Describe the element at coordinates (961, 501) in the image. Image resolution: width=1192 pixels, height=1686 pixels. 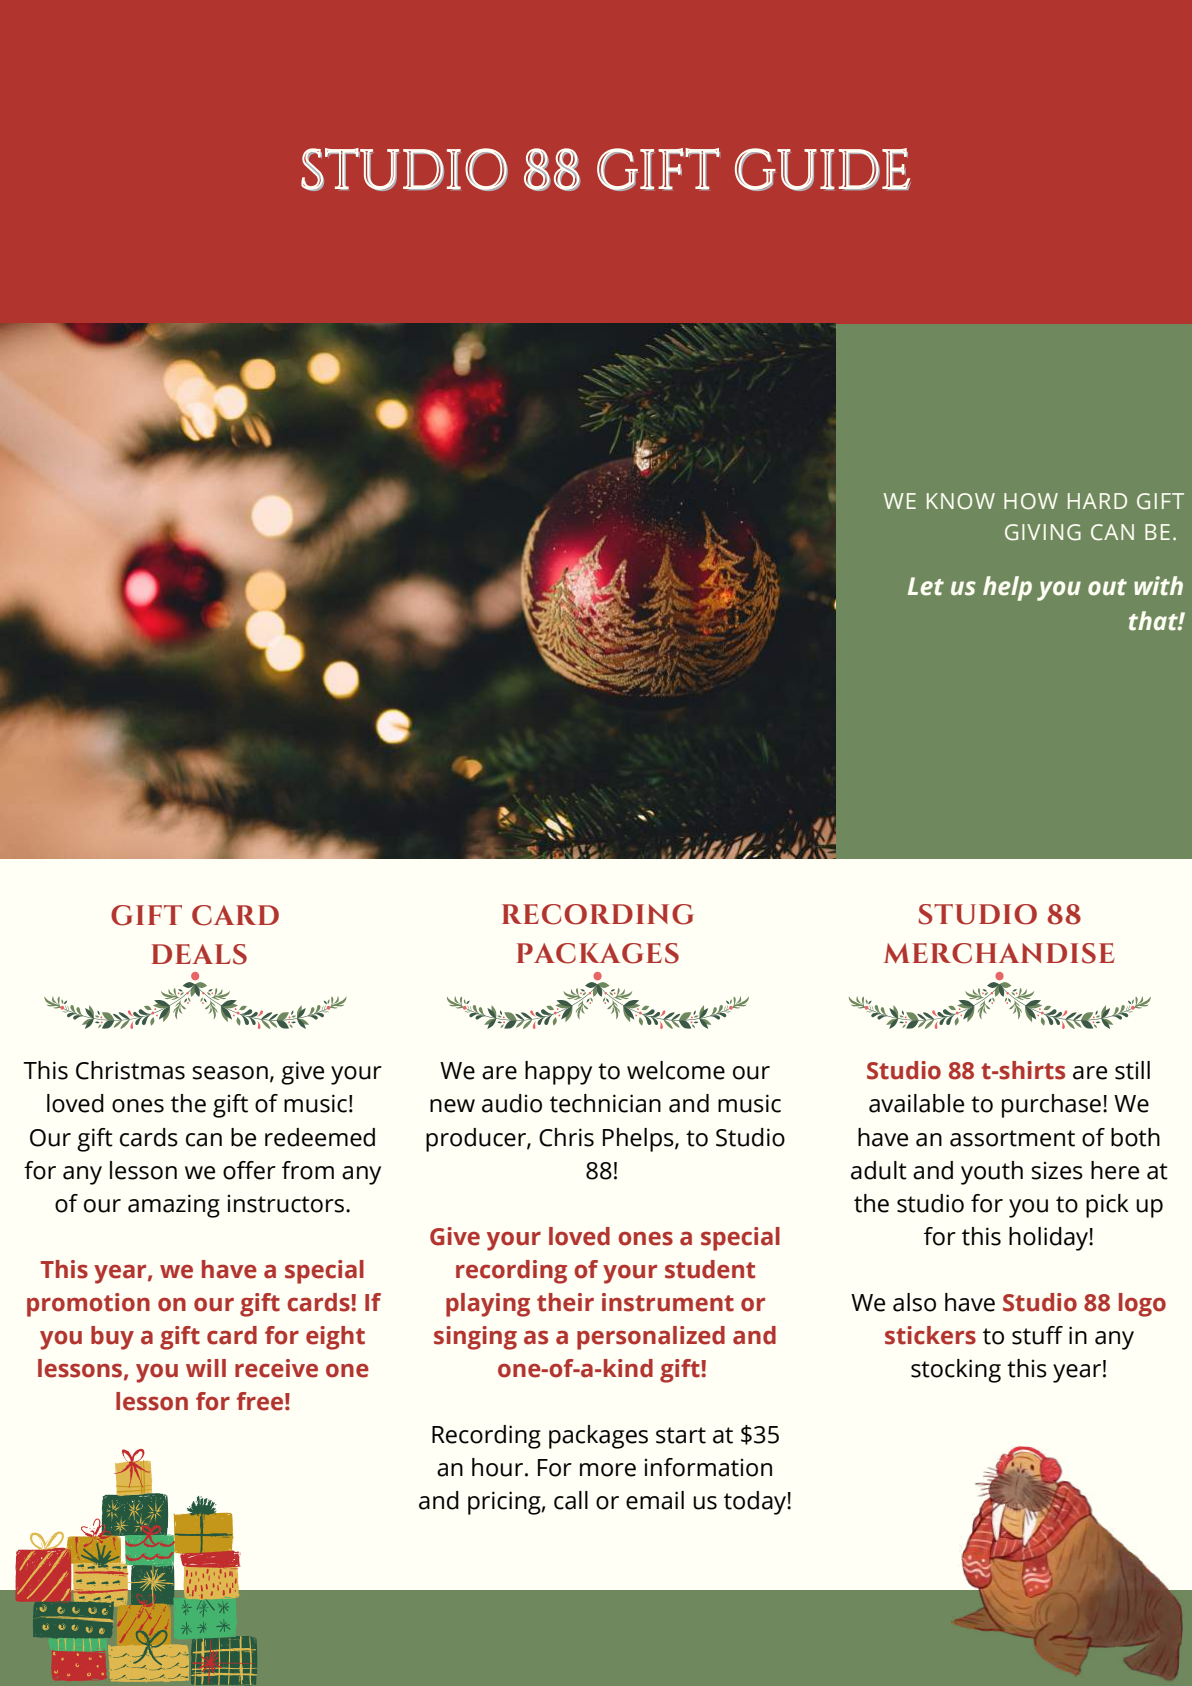
I see `KNOW` at that location.
